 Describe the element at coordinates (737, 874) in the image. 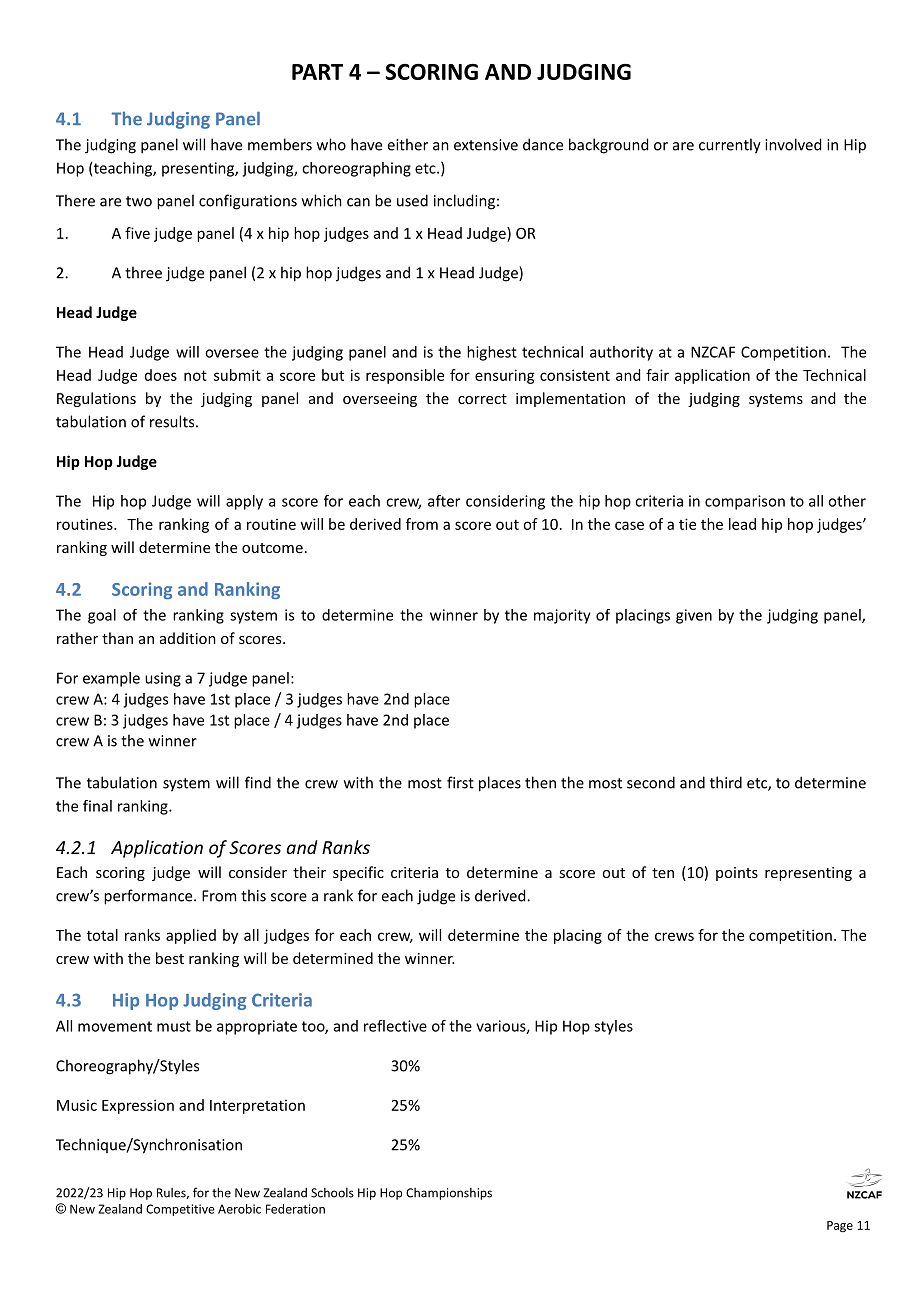

I see `points` at that location.
